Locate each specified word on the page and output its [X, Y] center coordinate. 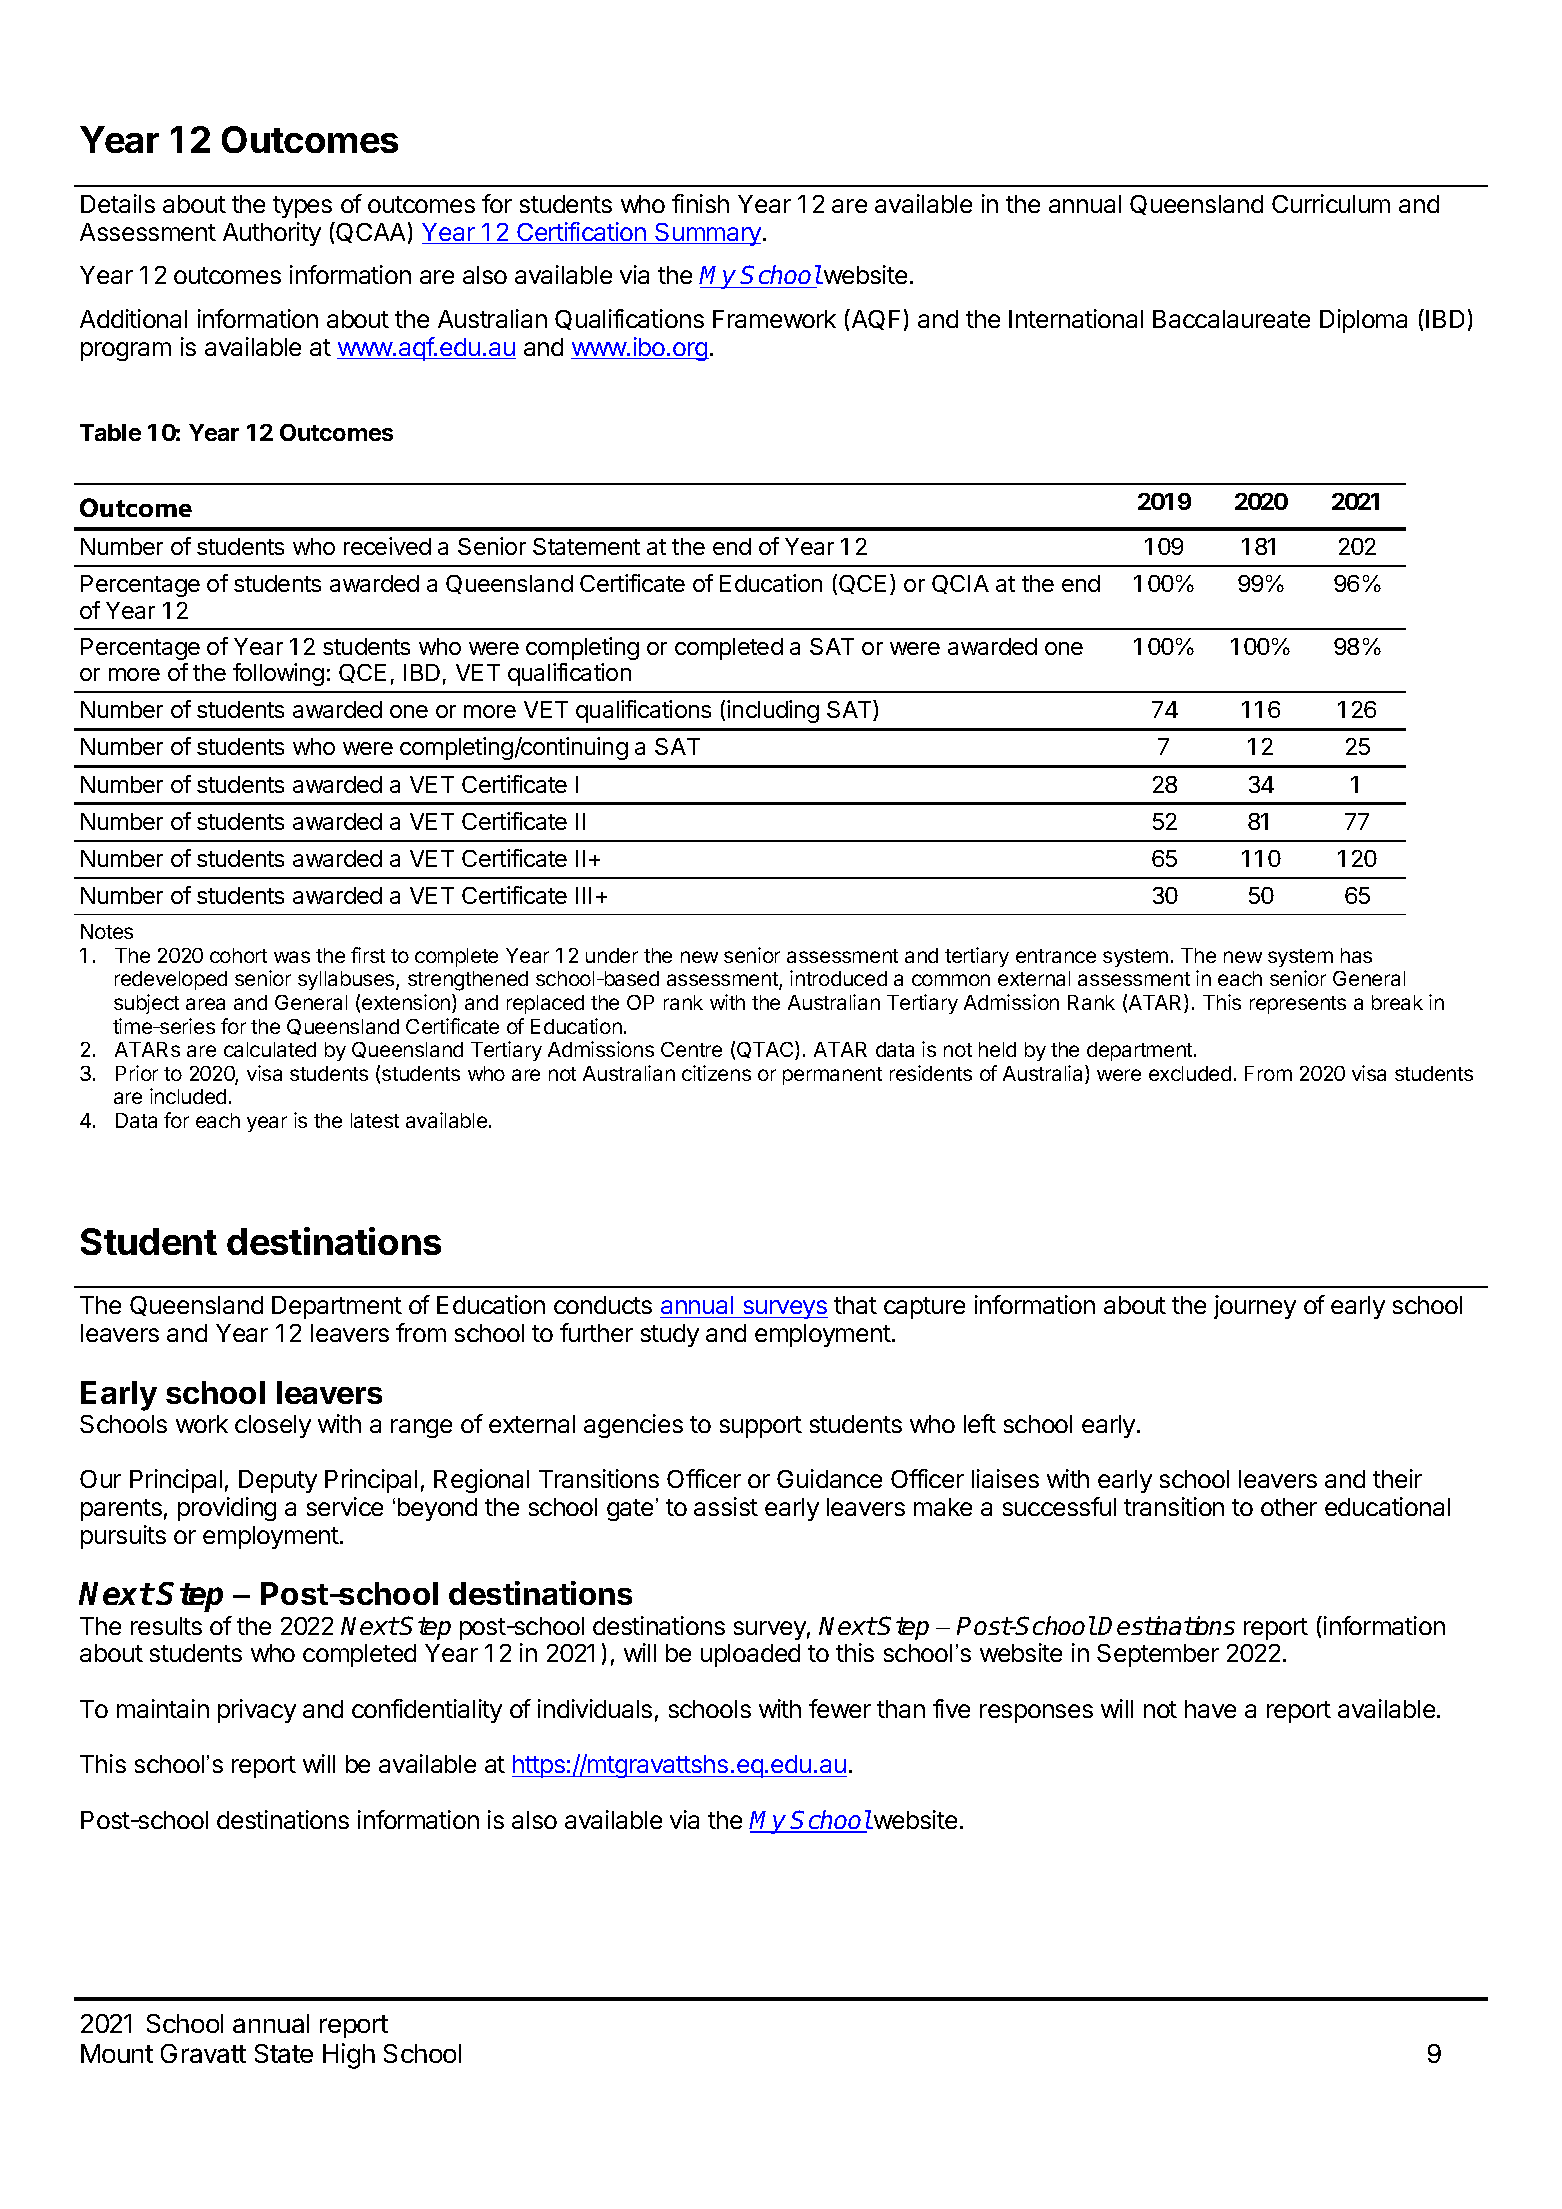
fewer [840, 1708]
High [349, 2056]
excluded [1190, 1073]
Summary [707, 234]
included [188, 1096]
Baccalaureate [1231, 319]
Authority [272, 234]
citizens [716, 1073]
